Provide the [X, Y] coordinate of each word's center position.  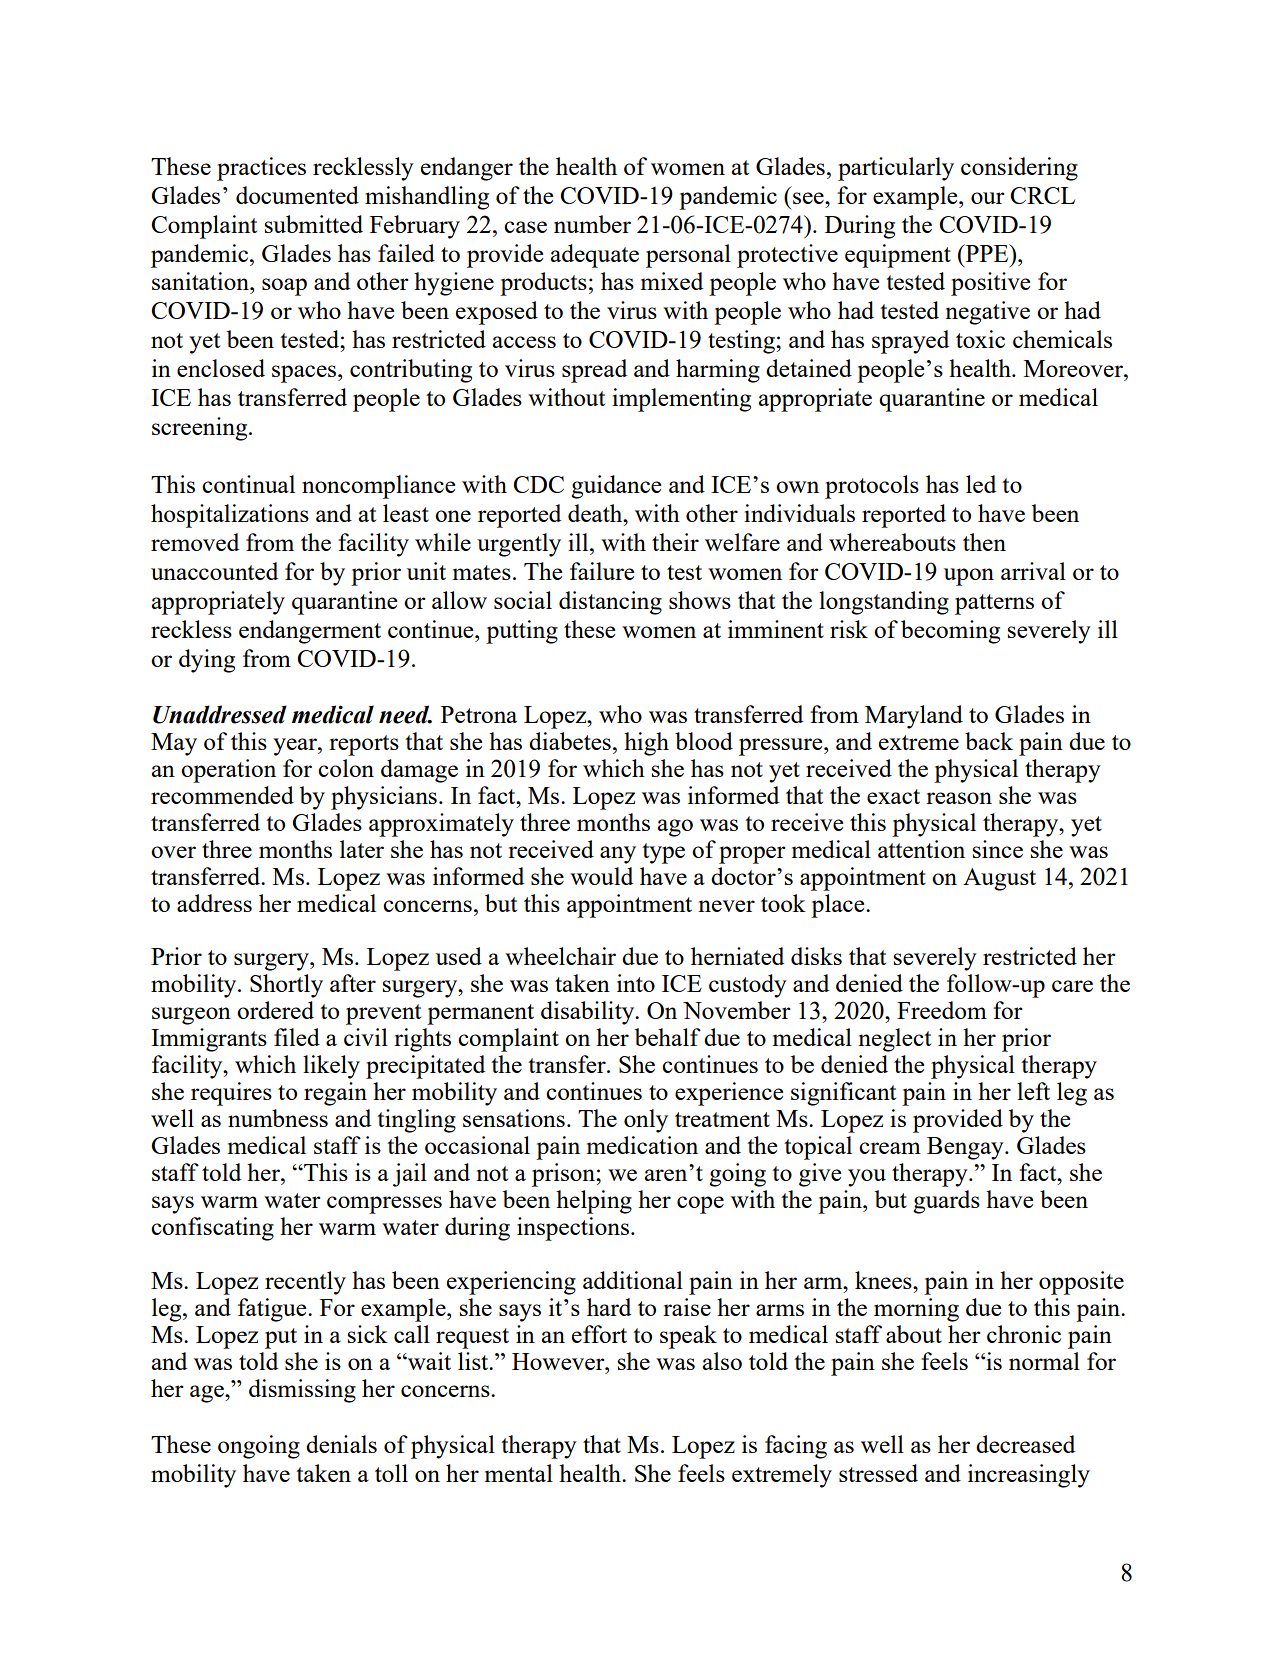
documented [297, 195]
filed [297, 1037]
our [988, 198]
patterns [994, 604]
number [592, 224]
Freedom [942, 1010]
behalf [668, 1037]
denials [341, 1444]
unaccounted [214, 571]
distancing [610, 603]
